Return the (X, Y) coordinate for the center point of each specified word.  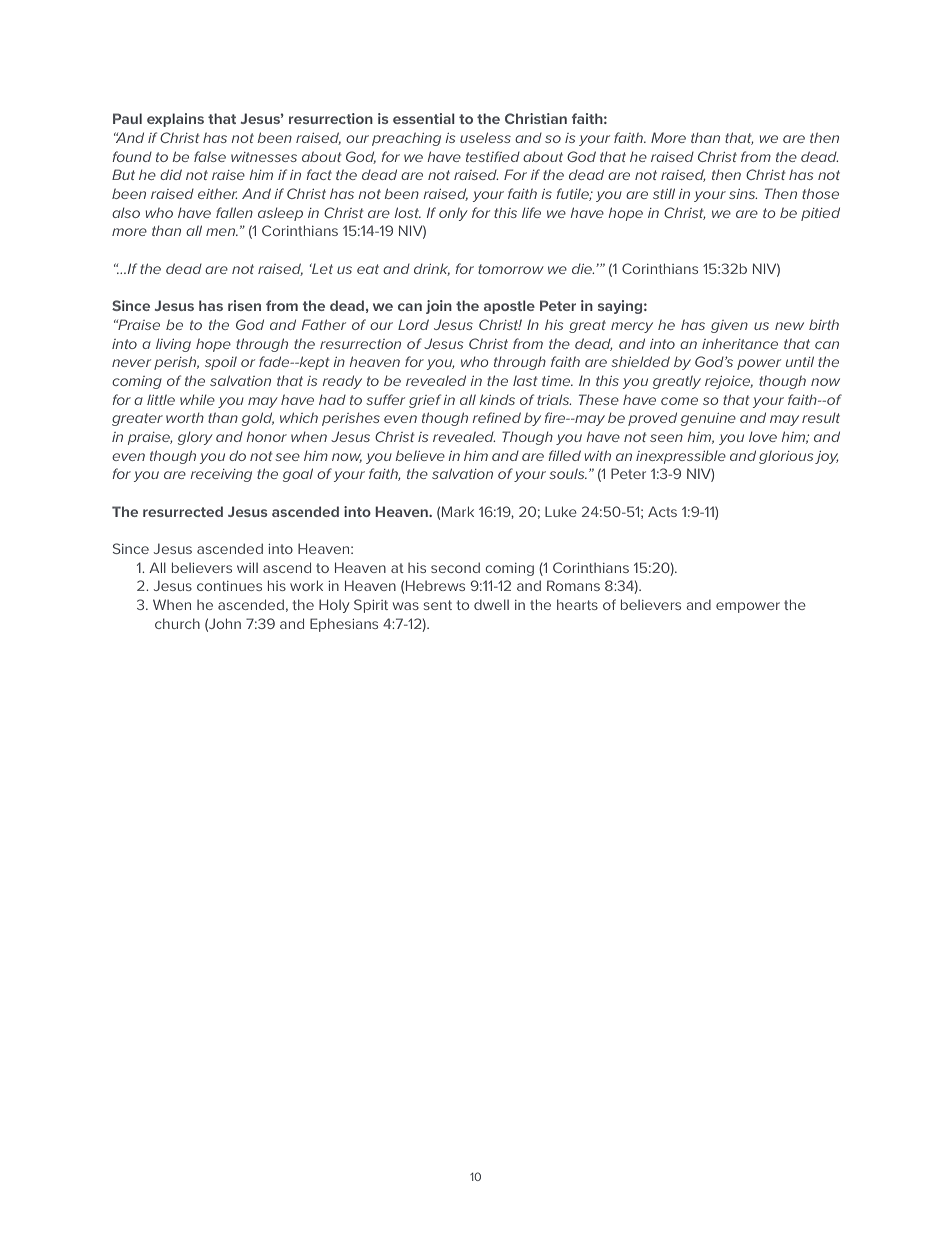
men (222, 232)
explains (175, 120)
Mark (458, 511)
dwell (491, 604)
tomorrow (511, 269)
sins (743, 194)
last (525, 381)
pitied (820, 214)
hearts (577, 604)
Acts (662, 511)
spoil (221, 363)
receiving (221, 475)
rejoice (729, 382)
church (177, 623)
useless (485, 137)
